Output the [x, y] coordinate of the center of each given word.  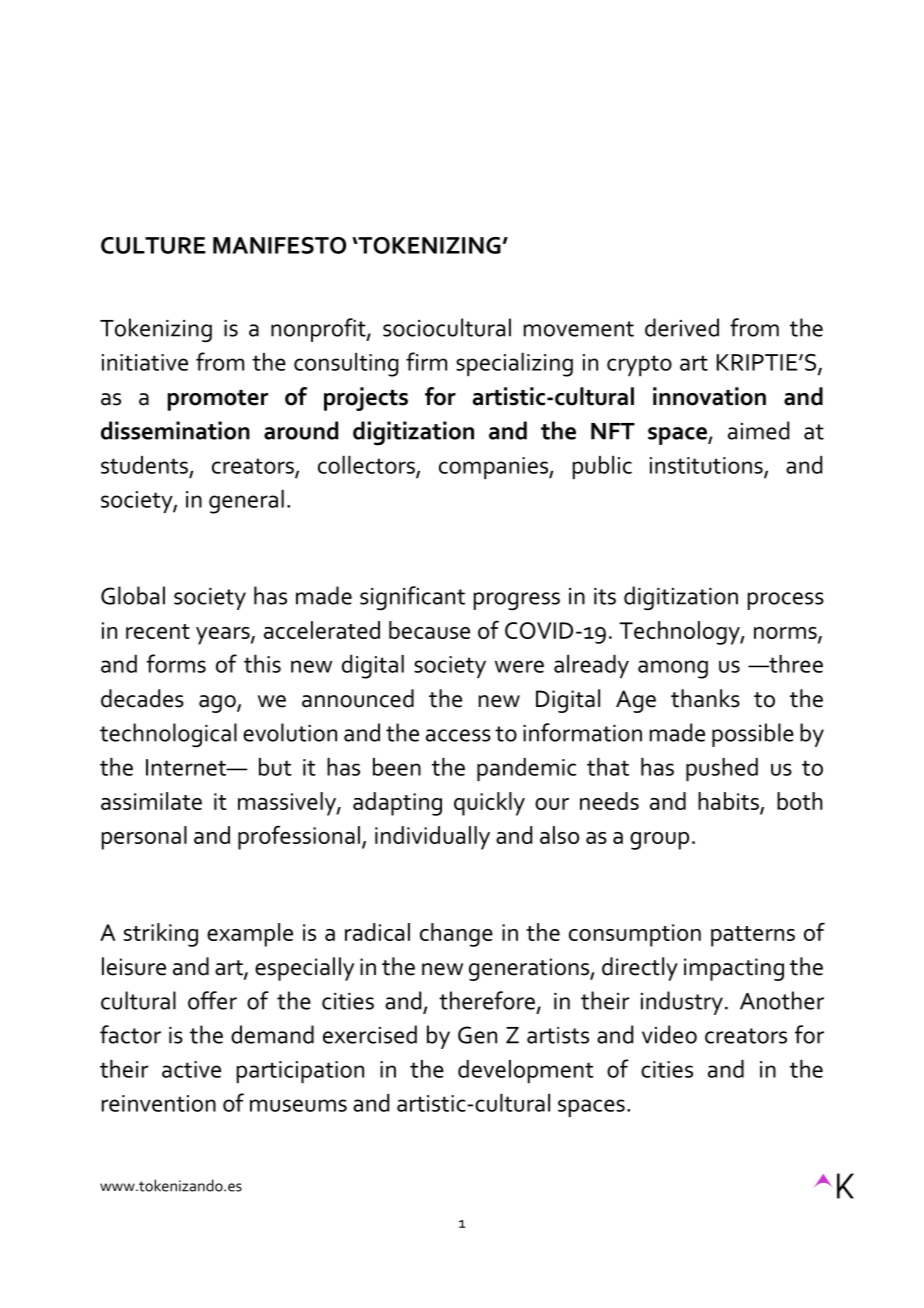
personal [144, 838]
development [525, 1071]
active [191, 1069]
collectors [367, 466]
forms [176, 663]
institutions [707, 466]
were [519, 666]
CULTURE [153, 245]
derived [682, 327]
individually [432, 838]
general [246, 502]
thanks [705, 698]
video [669, 1034]
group [659, 841]
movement [579, 329]
